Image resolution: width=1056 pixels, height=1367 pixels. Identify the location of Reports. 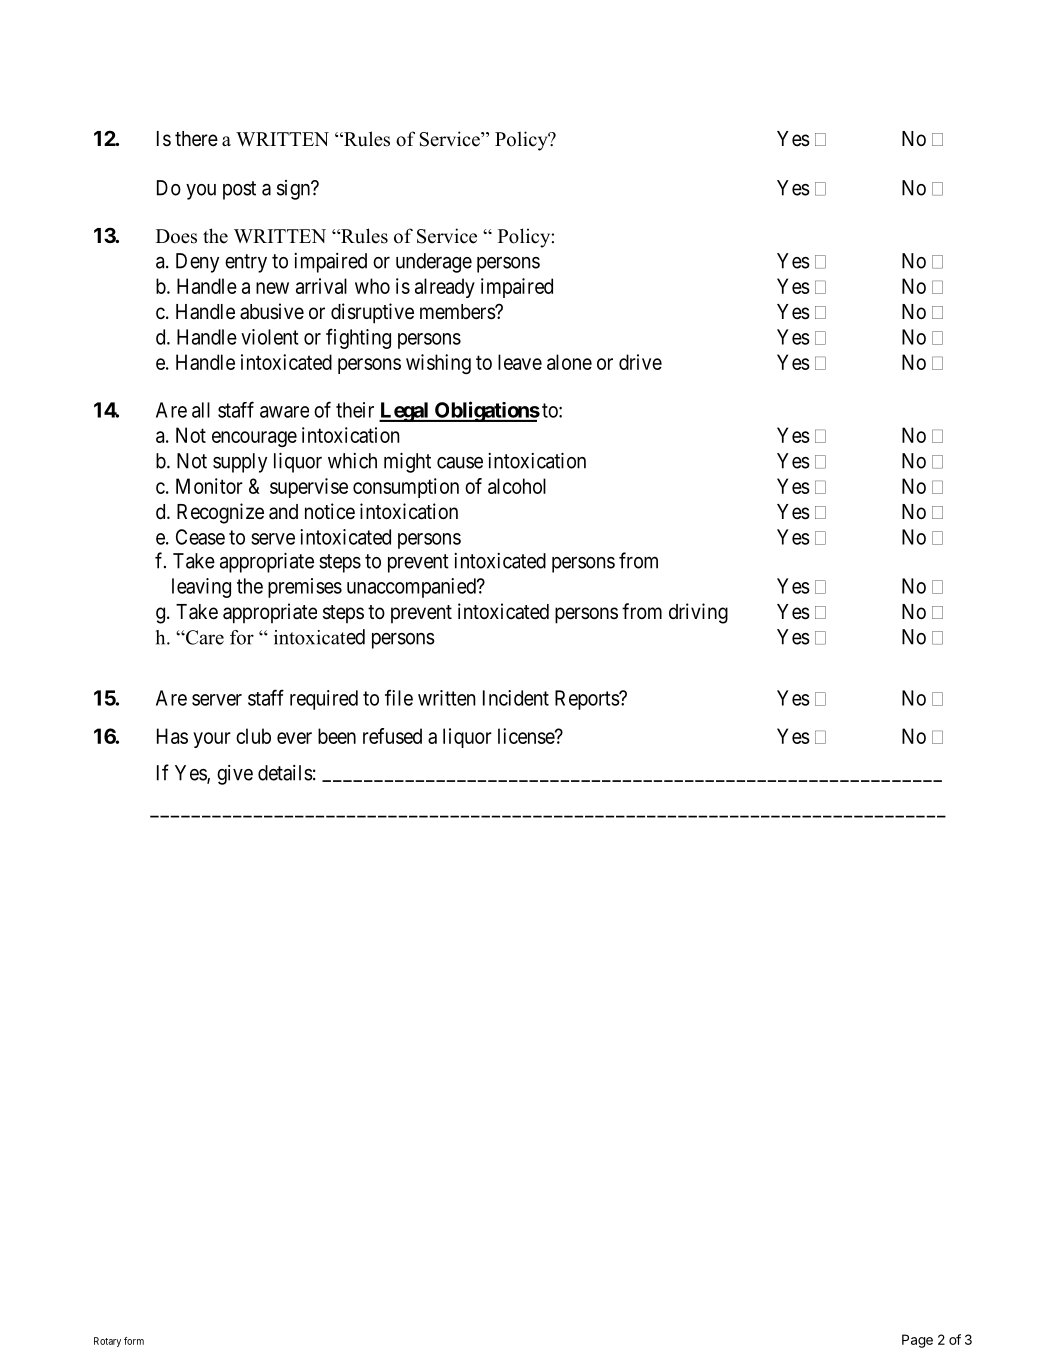
(587, 700).
